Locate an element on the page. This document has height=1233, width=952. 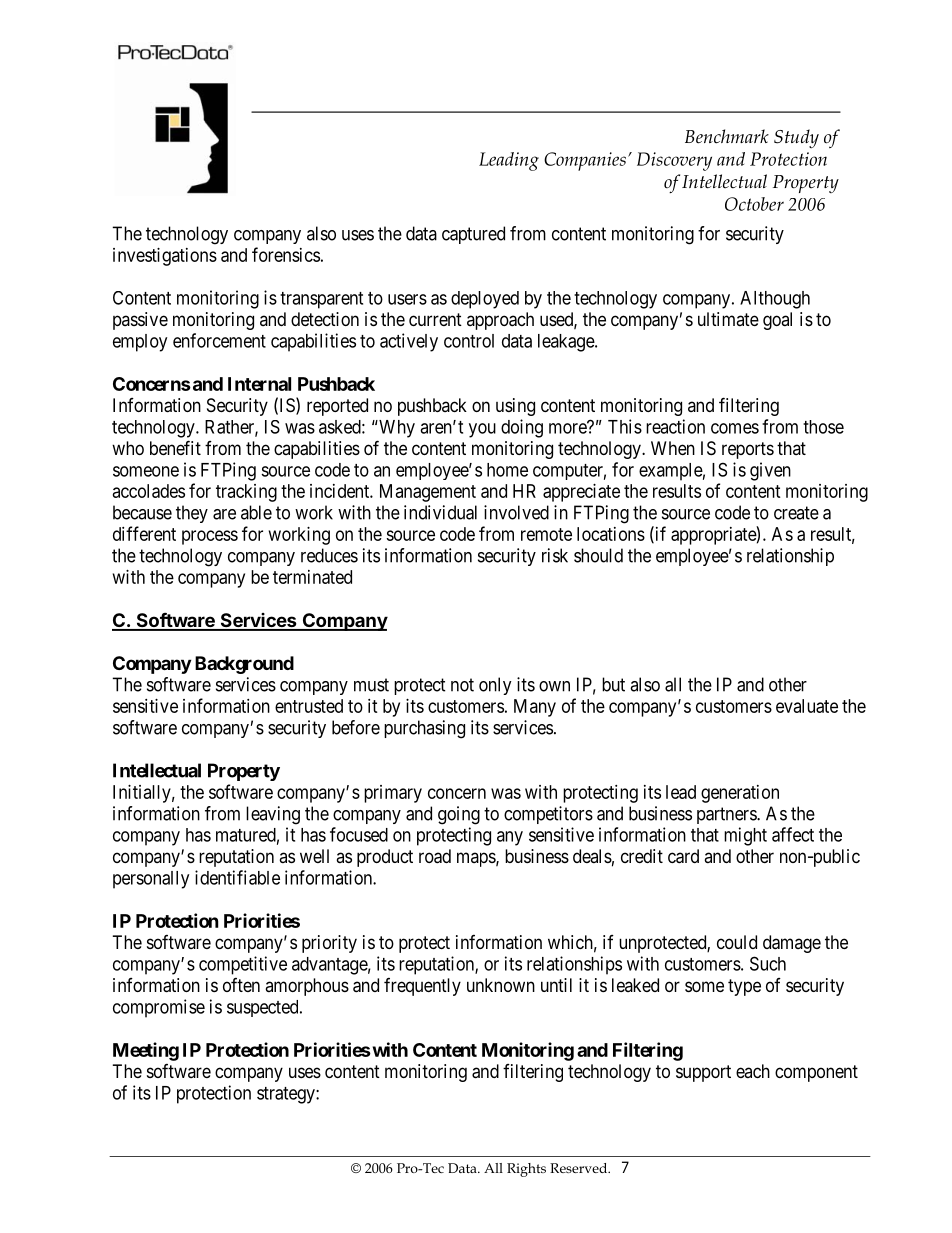
partners is located at coordinates (727, 815).
